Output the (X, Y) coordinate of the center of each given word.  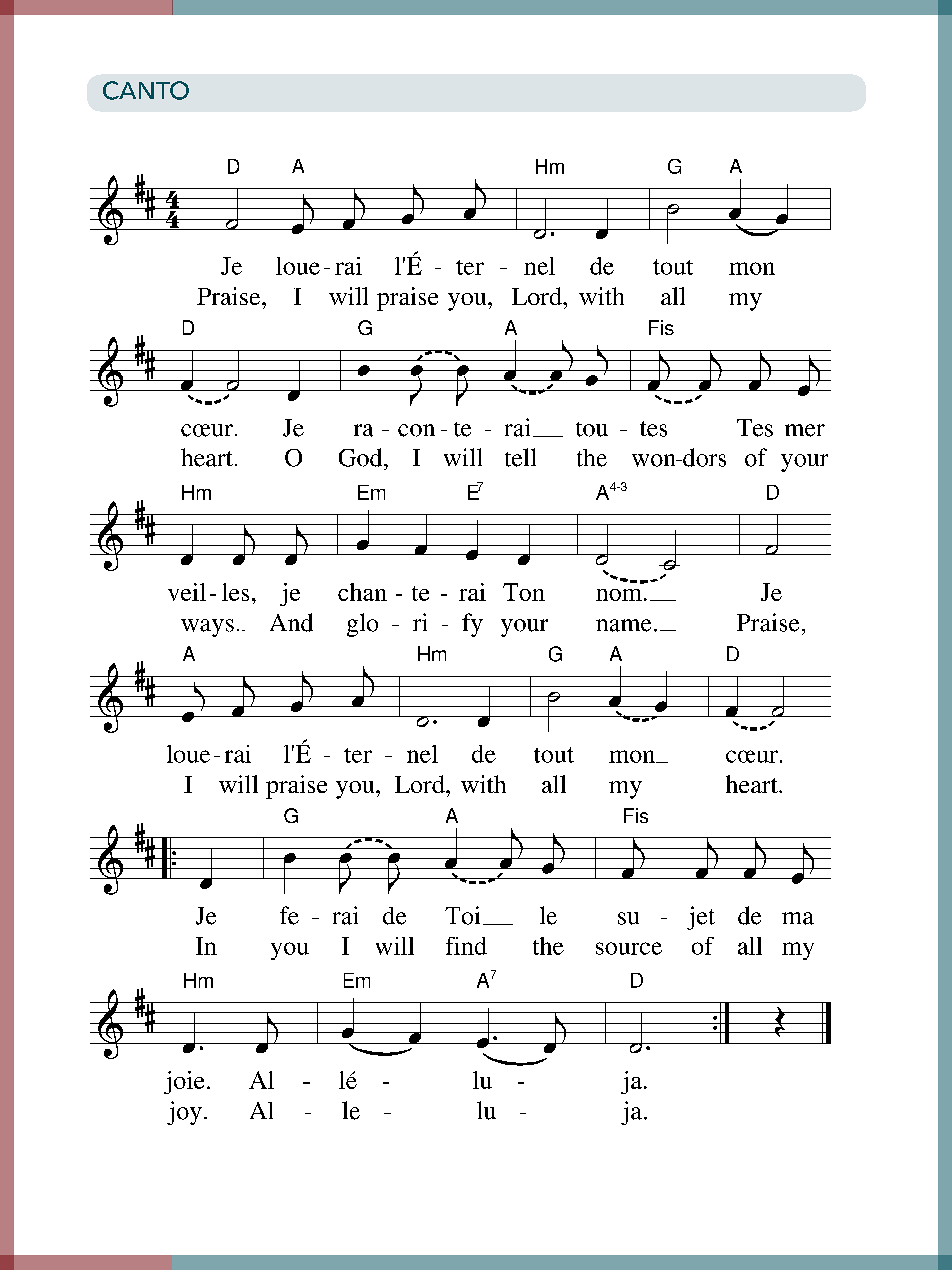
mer (805, 430)
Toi (462, 915)
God (362, 457)
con (416, 430)
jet (701, 918)
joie (184, 1082)
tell (520, 457)
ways (207, 628)
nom (619, 595)
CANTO (146, 90)
